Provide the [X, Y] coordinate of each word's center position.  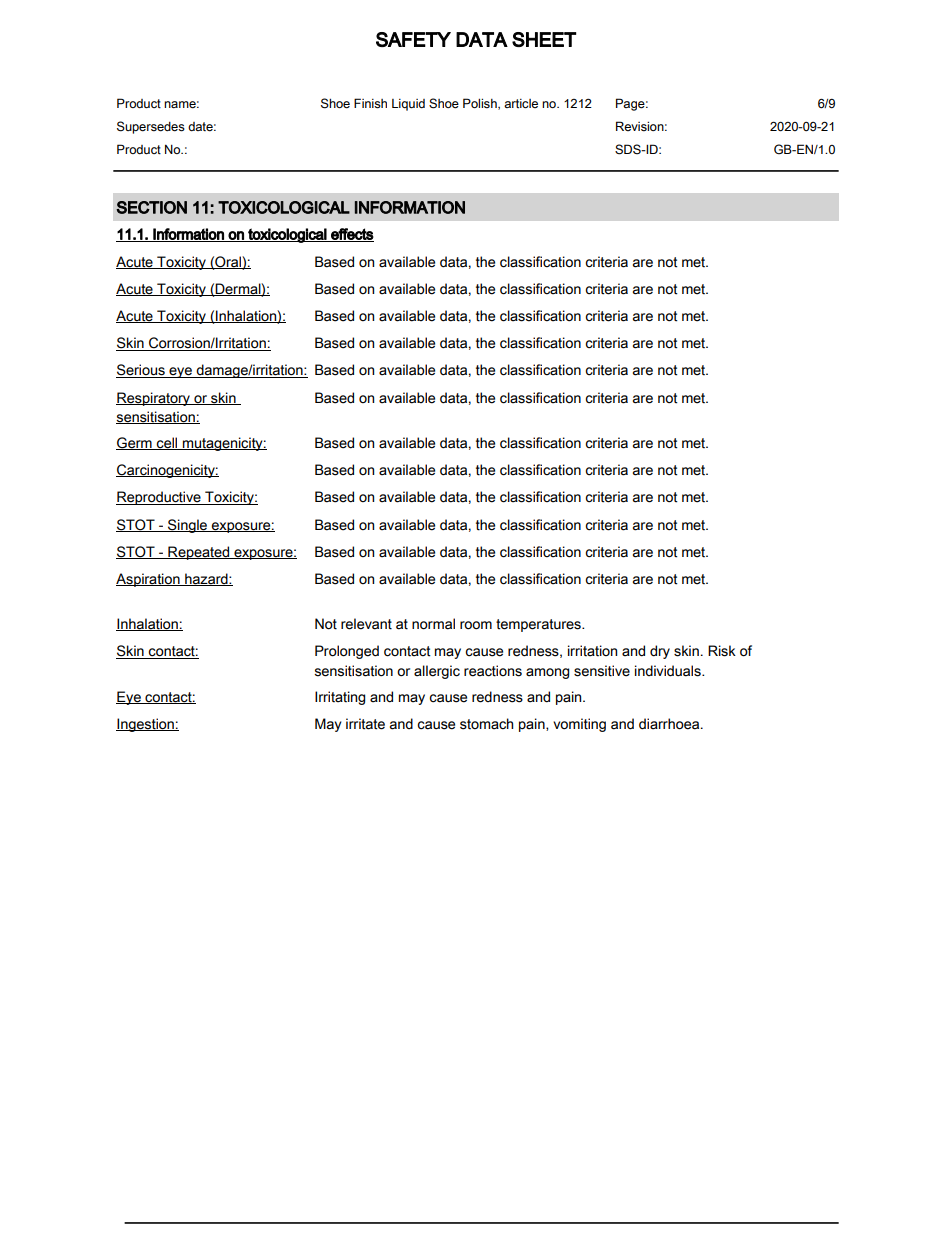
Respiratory [154, 399]
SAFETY [413, 39]
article [521, 103]
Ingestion [146, 725]
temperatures [539, 625]
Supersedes [151, 127]
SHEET [544, 39]
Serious [141, 371]
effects [351, 235]
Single [188, 526]
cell [167, 443]
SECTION [152, 207]
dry [660, 652]
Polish [481, 104]
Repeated [199, 553]
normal [433, 624]
